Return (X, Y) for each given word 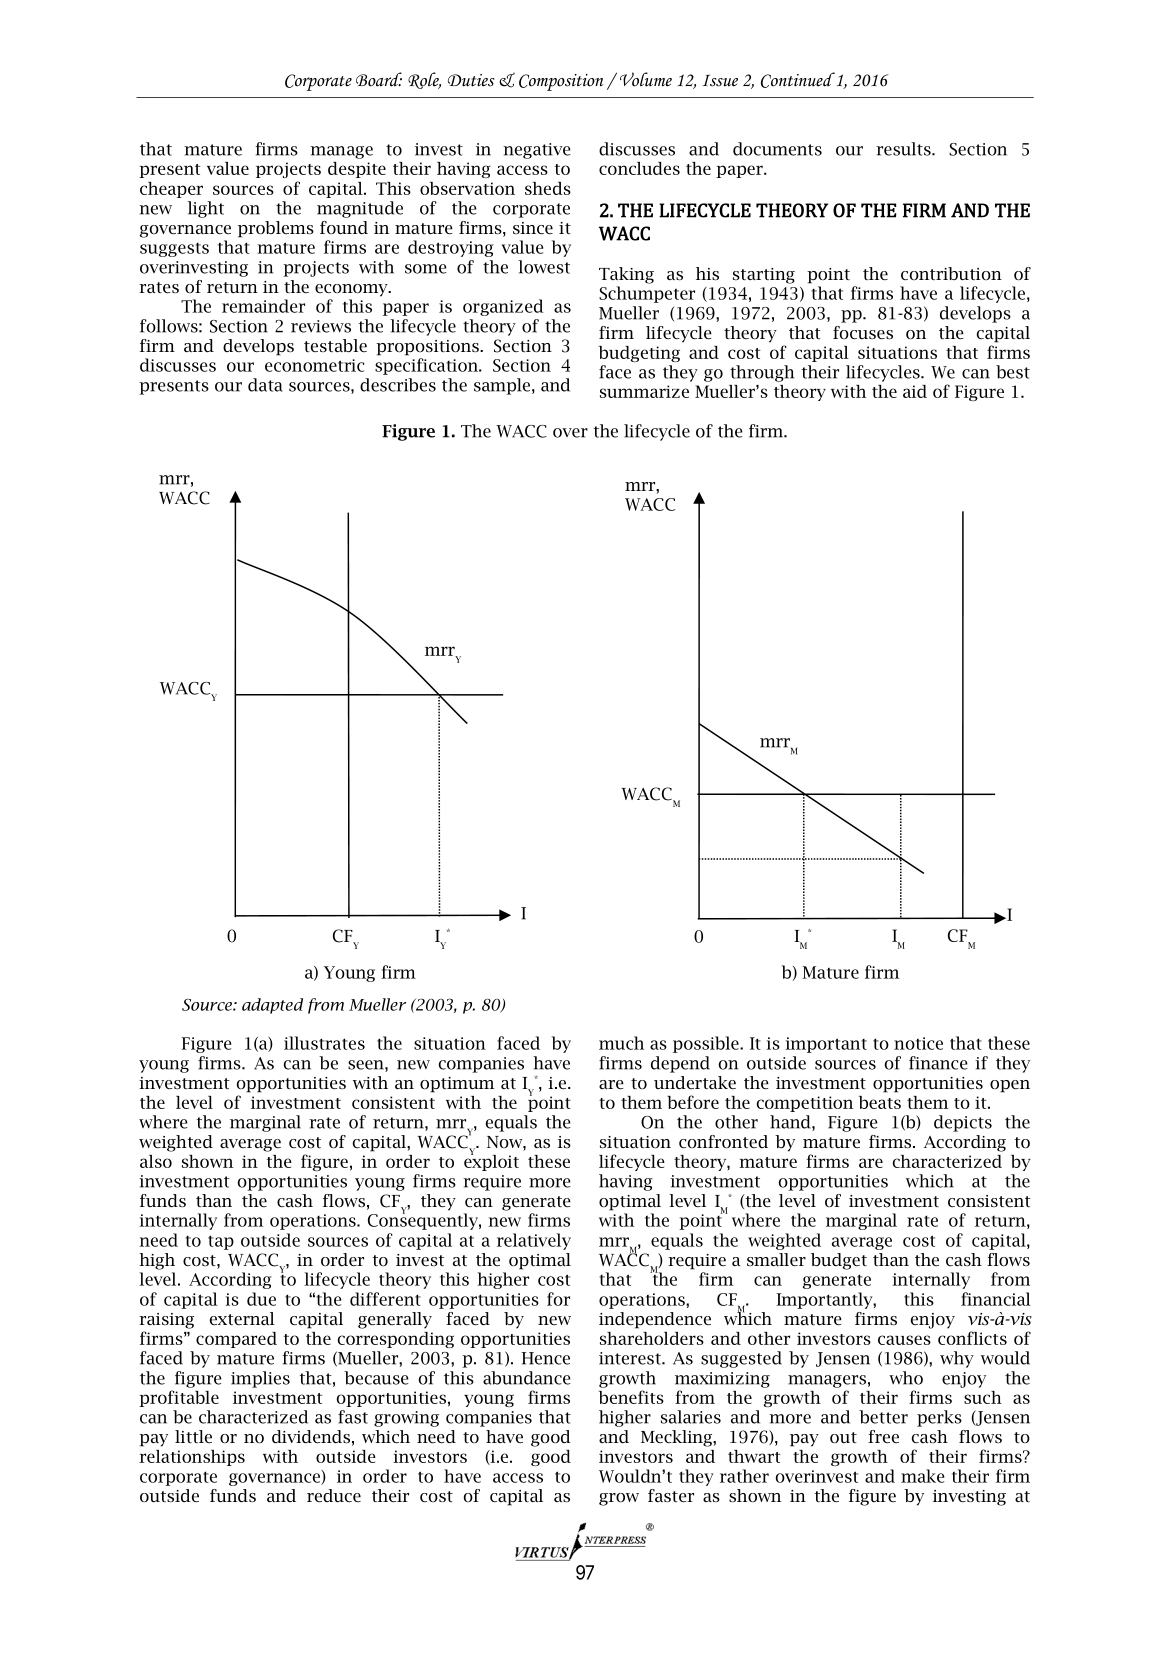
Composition (561, 82)
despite (357, 170)
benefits (631, 1397)
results (904, 149)
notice (918, 1043)
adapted (272, 1006)
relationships (192, 1458)
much (621, 1043)
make (922, 1476)
